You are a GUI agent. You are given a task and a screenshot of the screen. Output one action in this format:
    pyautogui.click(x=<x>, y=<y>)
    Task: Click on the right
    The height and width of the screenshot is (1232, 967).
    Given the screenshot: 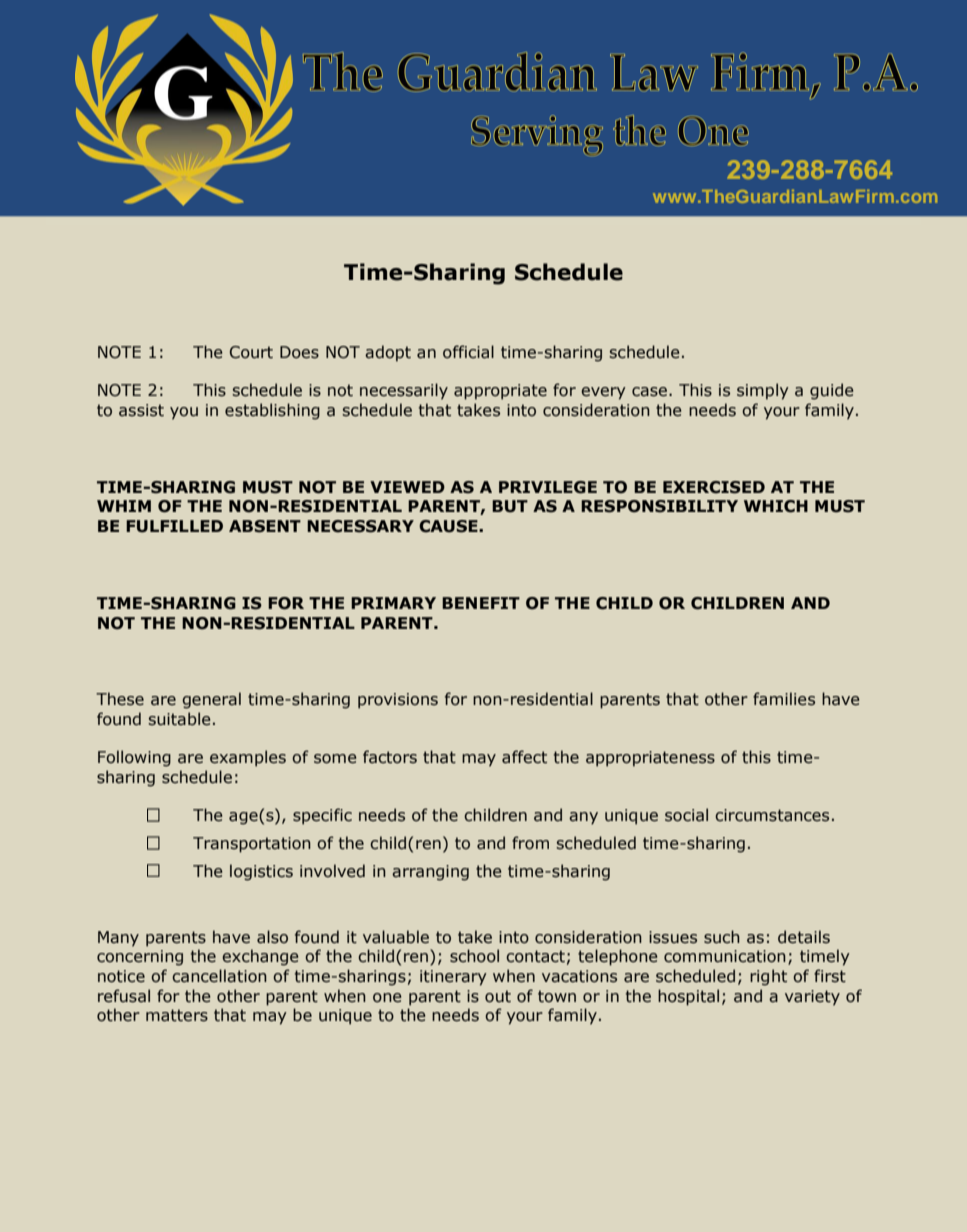 What is the action you would take?
    pyautogui.click(x=768, y=977)
